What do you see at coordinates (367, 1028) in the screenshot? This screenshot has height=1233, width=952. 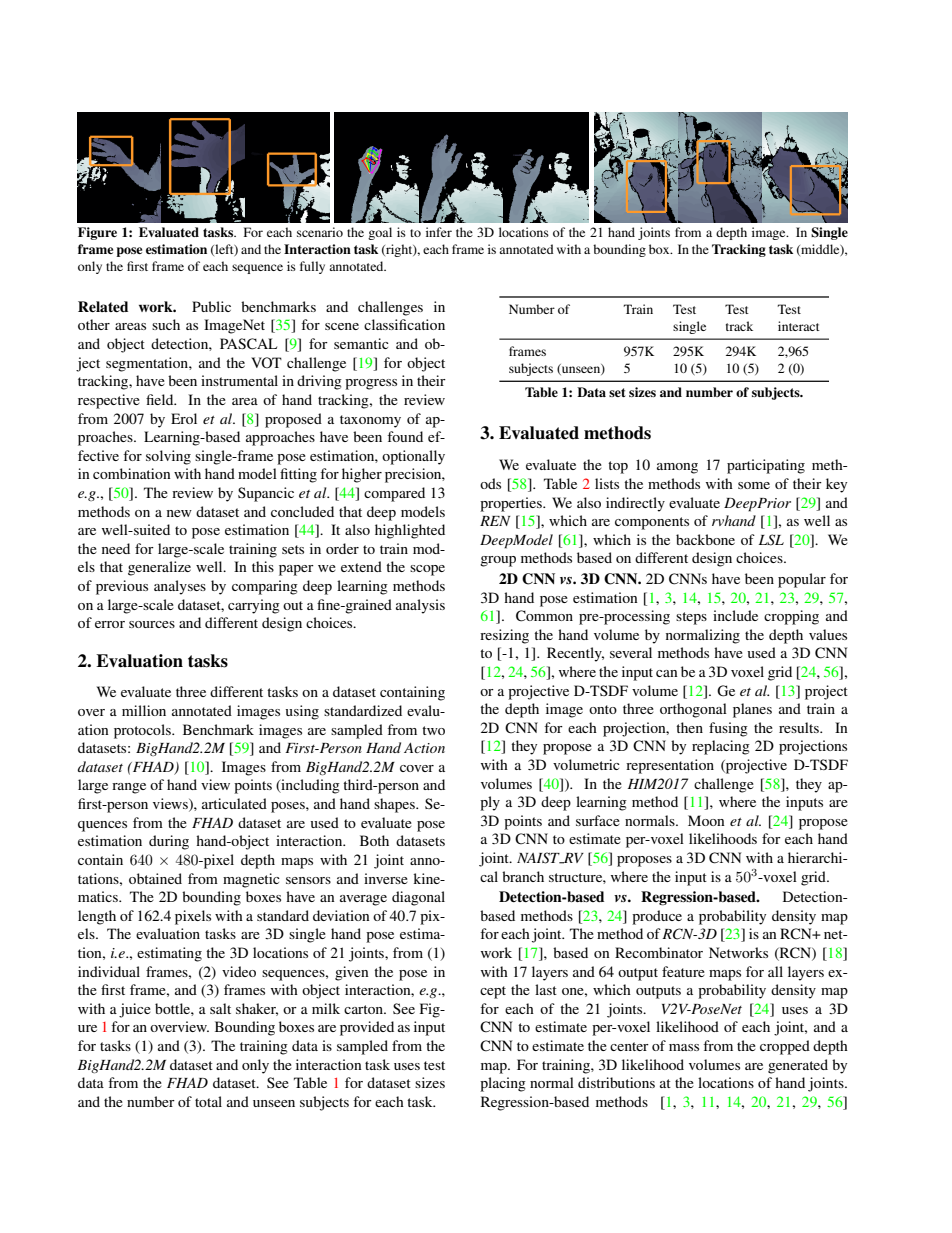 I see `provided` at bounding box center [367, 1028].
